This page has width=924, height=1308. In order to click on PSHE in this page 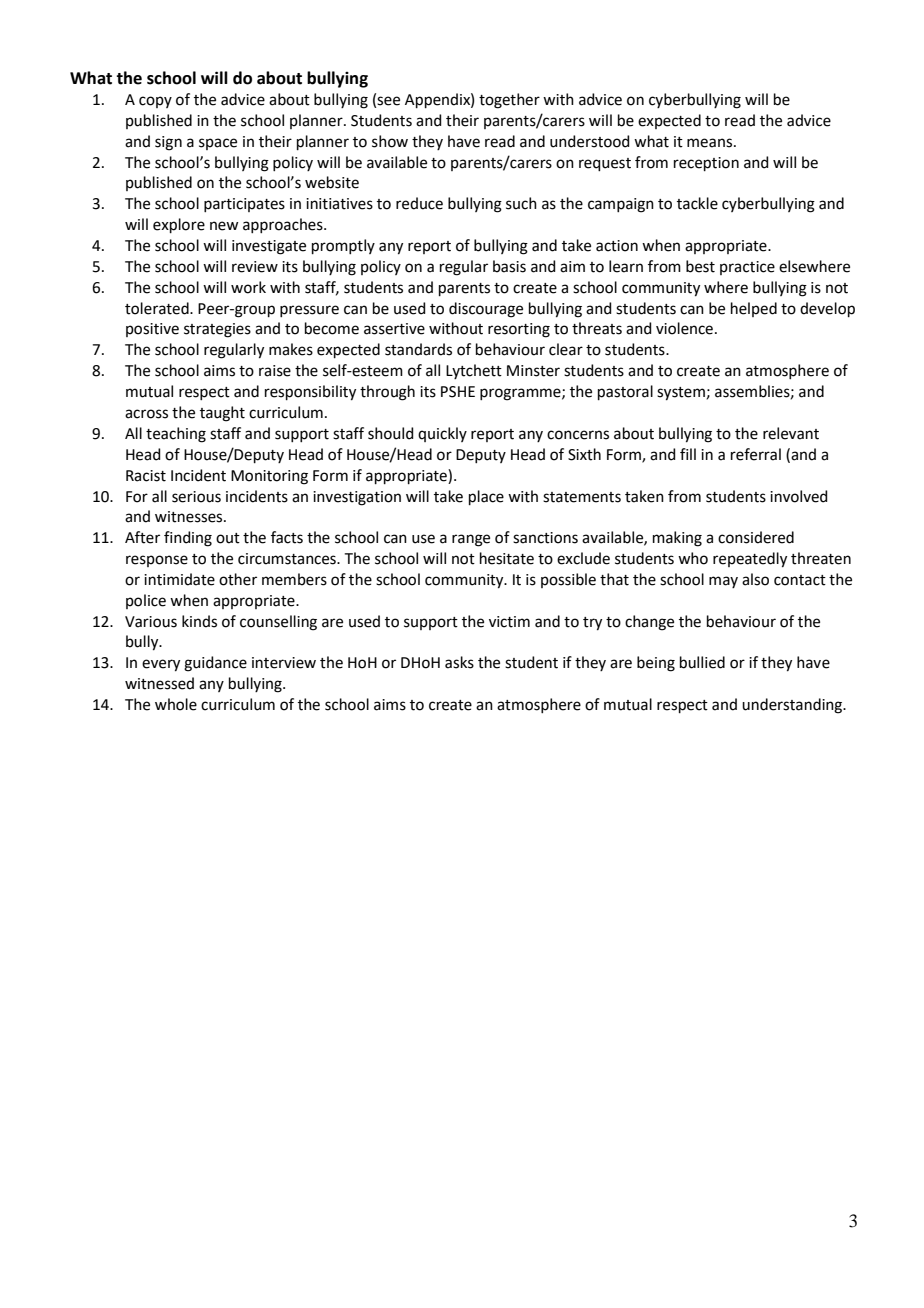, I will do `click(458, 392)`.
